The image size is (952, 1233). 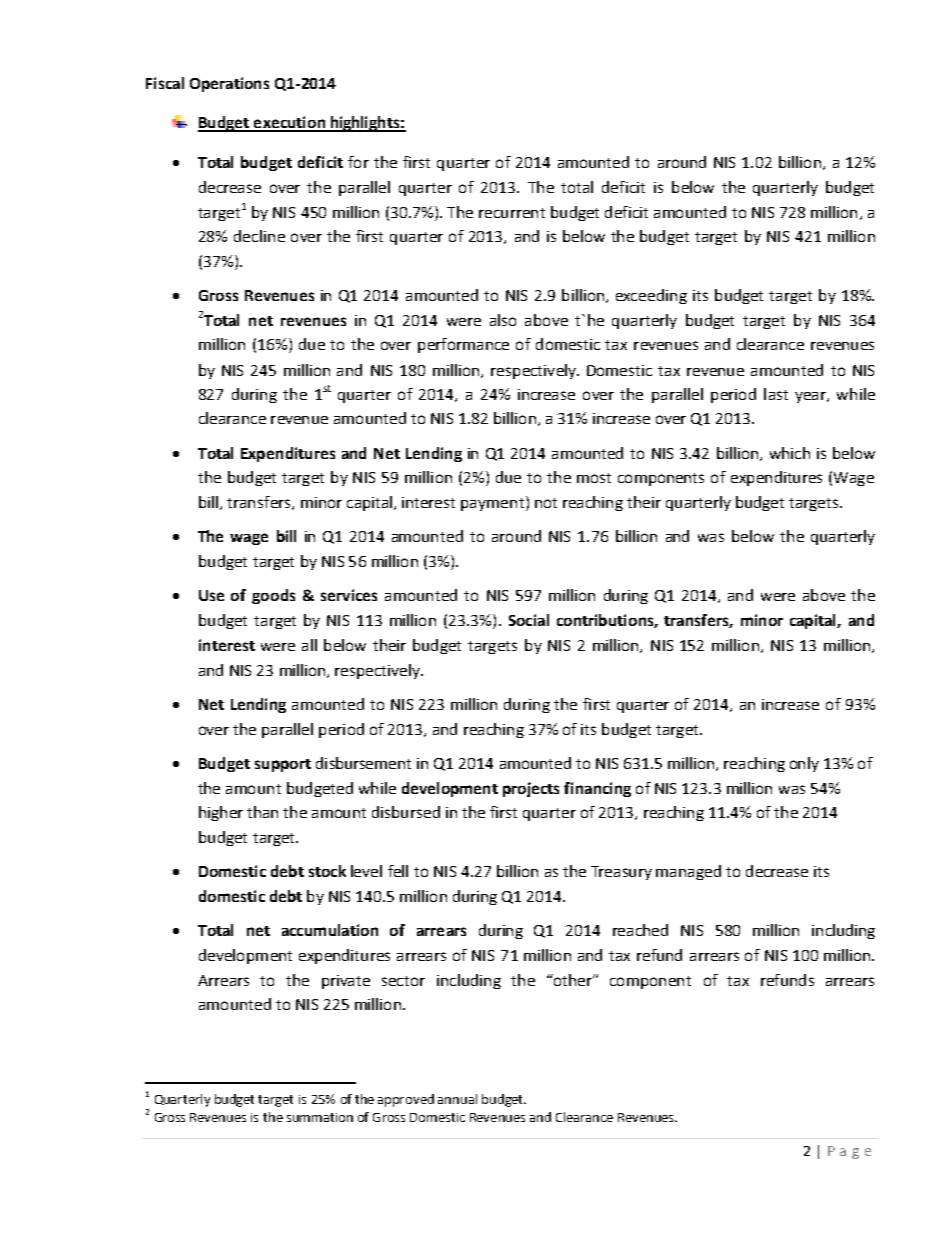 I want to click on which, so click(x=790, y=453).
